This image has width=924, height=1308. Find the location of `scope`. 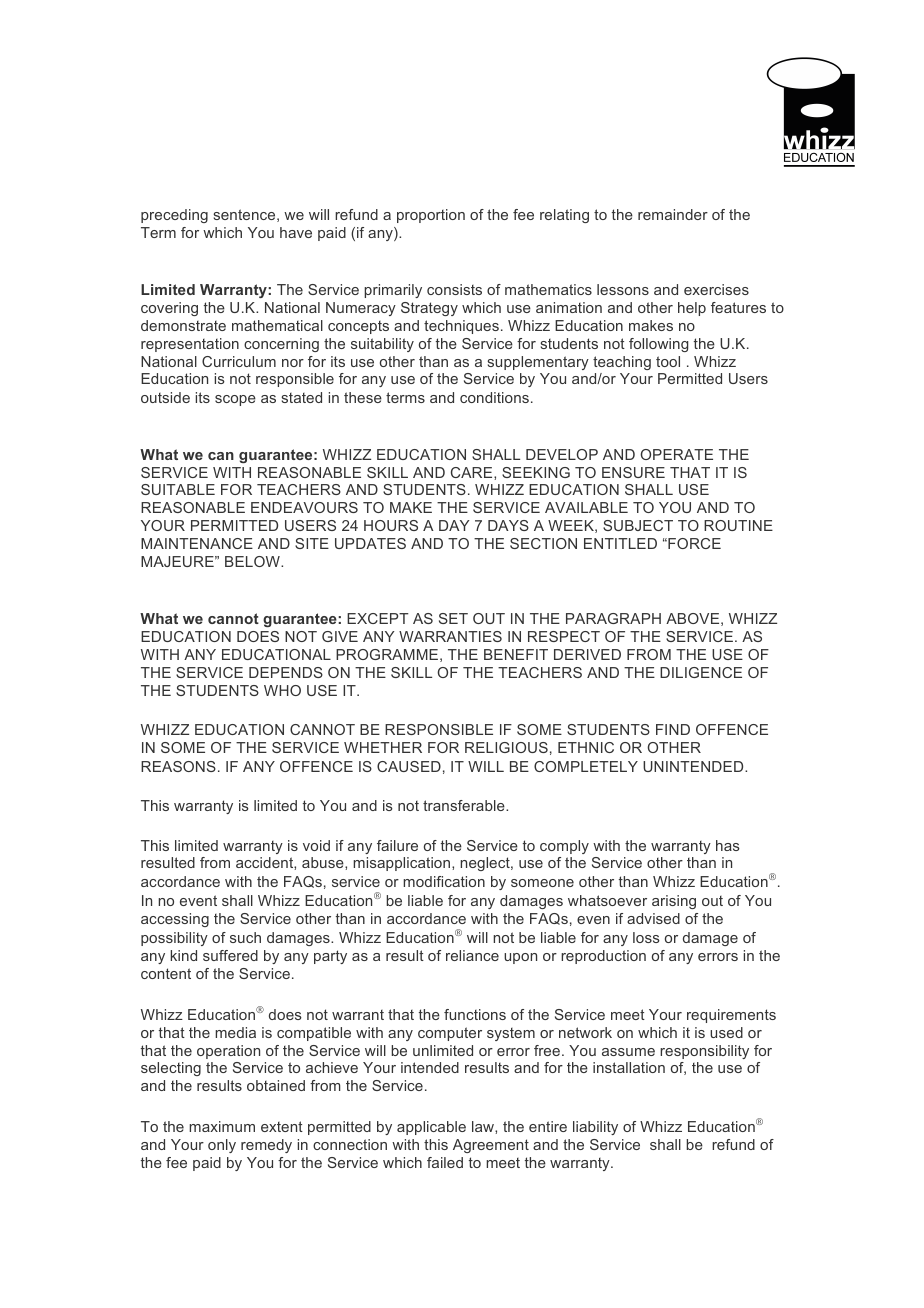

scope is located at coordinates (235, 400).
